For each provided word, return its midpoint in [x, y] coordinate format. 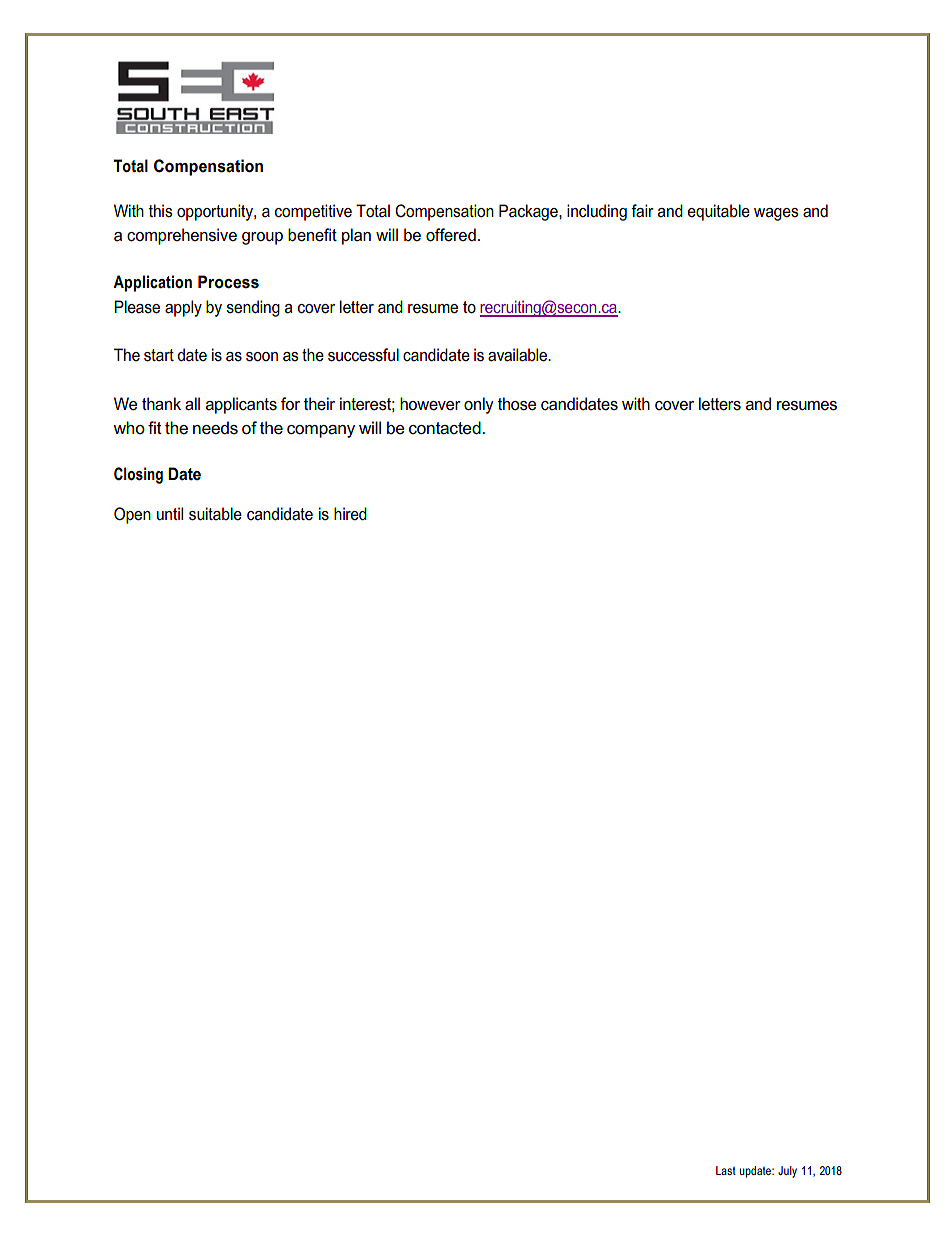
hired [350, 514]
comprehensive [182, 236]
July [787, 1172]
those [517, 404]
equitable [718, 212]
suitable [215, 514]
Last [726, 1170]
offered [451, 235]
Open [132, 515]
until [170, 513]
